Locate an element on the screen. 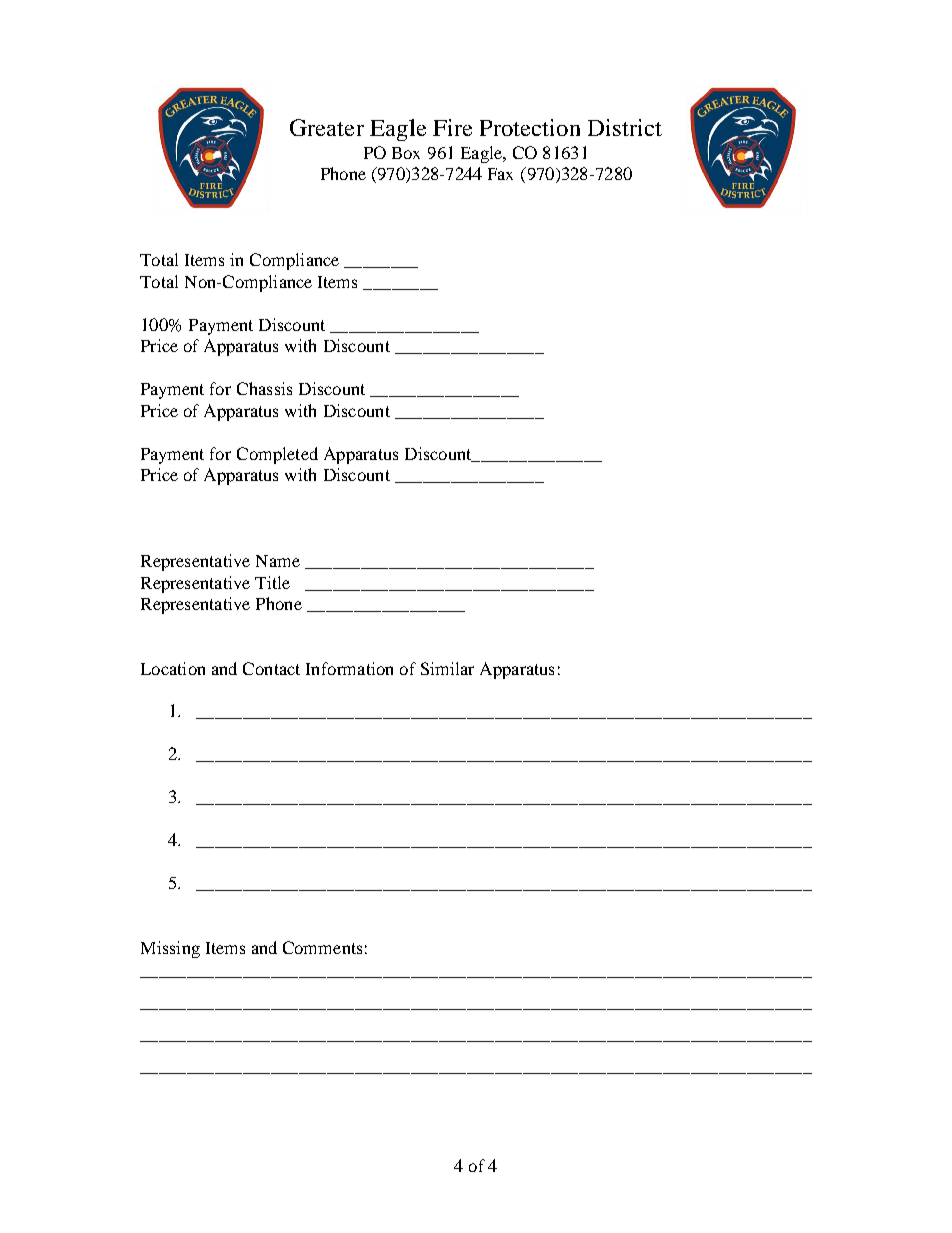  Fax is located at coordinates (500, 174).
